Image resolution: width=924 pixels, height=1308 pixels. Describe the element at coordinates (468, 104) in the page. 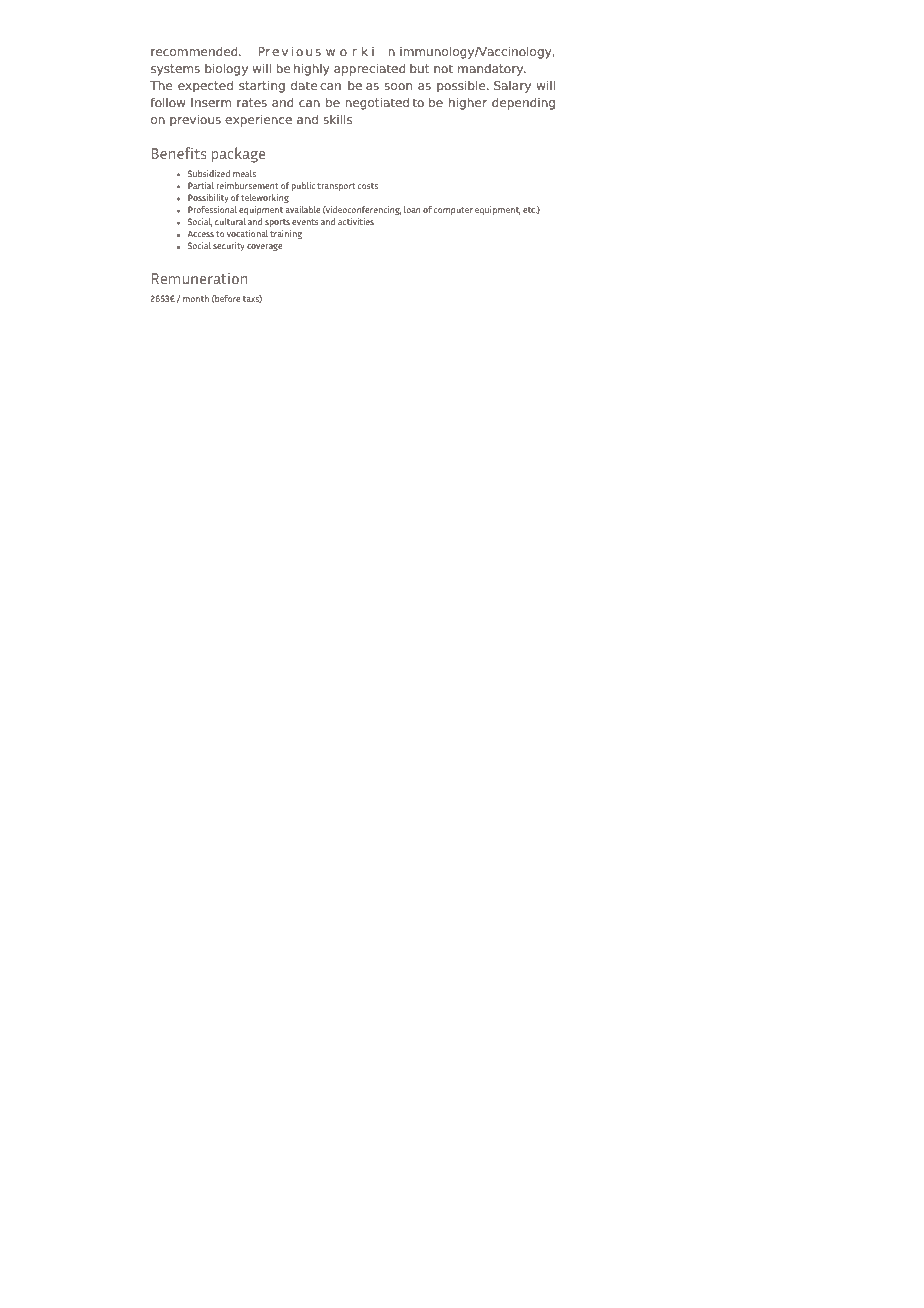

I see `higher` at that location.
